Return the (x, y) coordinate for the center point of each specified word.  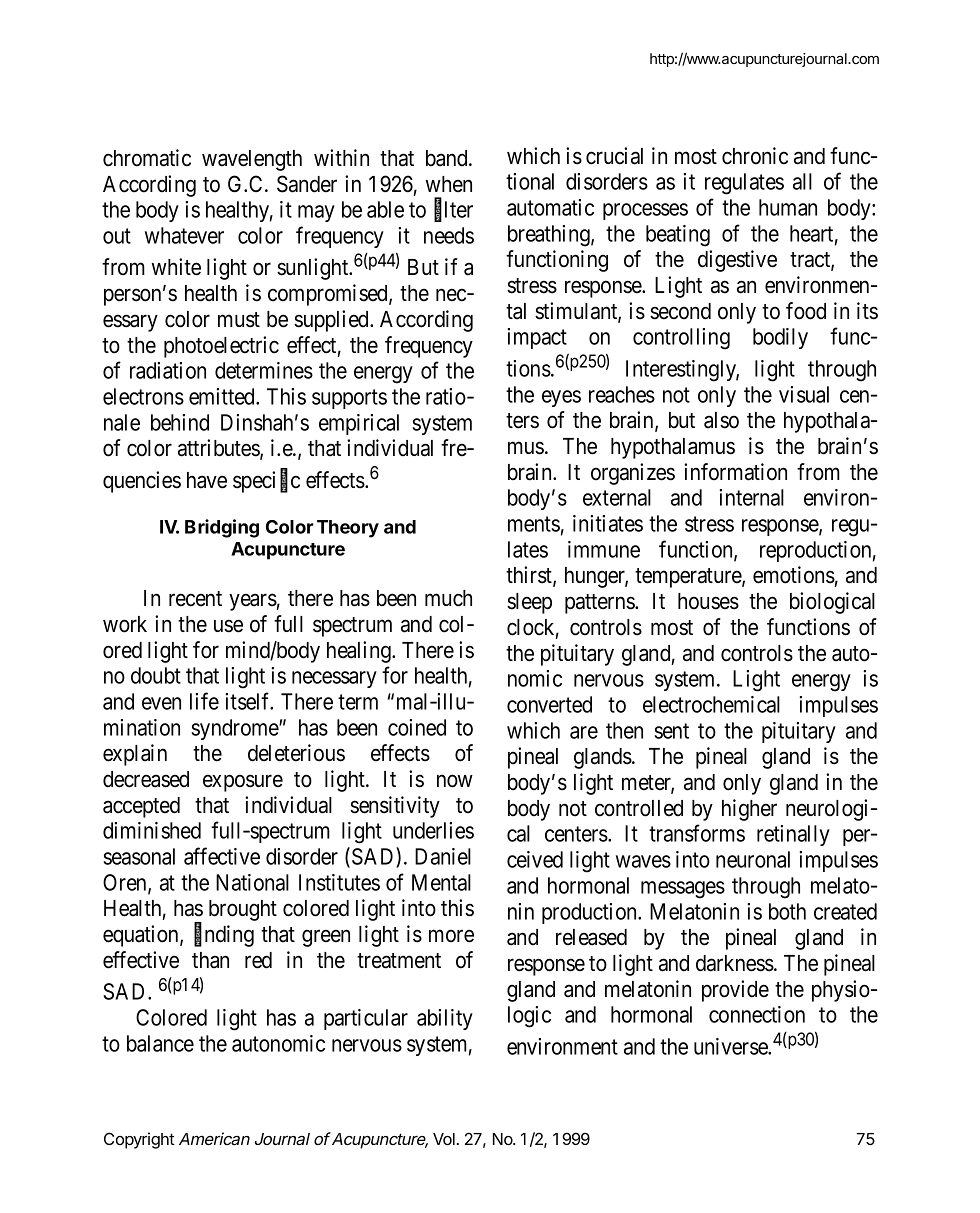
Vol (444, 1139)
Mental (441, 882)
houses (708, 601)
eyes (561, 398)
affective (222, 856)
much (448, 598)
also (721, 420)
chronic (755, 156)
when (449, 184)
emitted (223, 396)
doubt (156, 675)
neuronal (753, 859)
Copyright (139, 1140)
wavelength (252, 160)
